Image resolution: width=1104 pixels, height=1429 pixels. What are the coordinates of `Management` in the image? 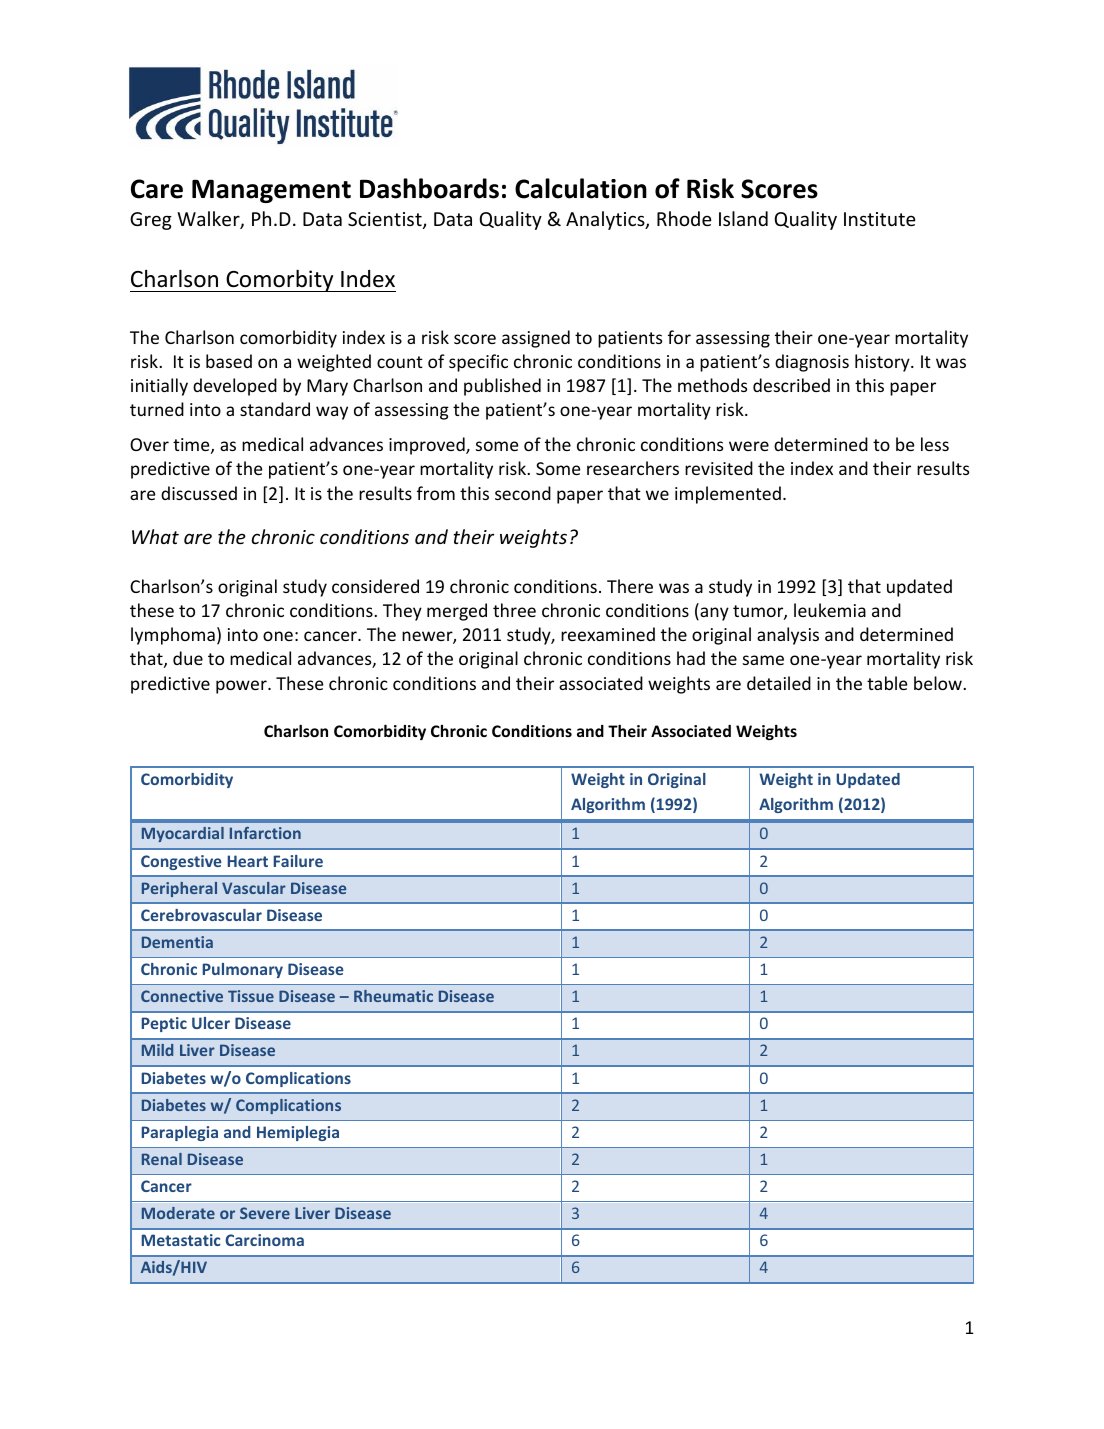 It's located at (271, 191).
